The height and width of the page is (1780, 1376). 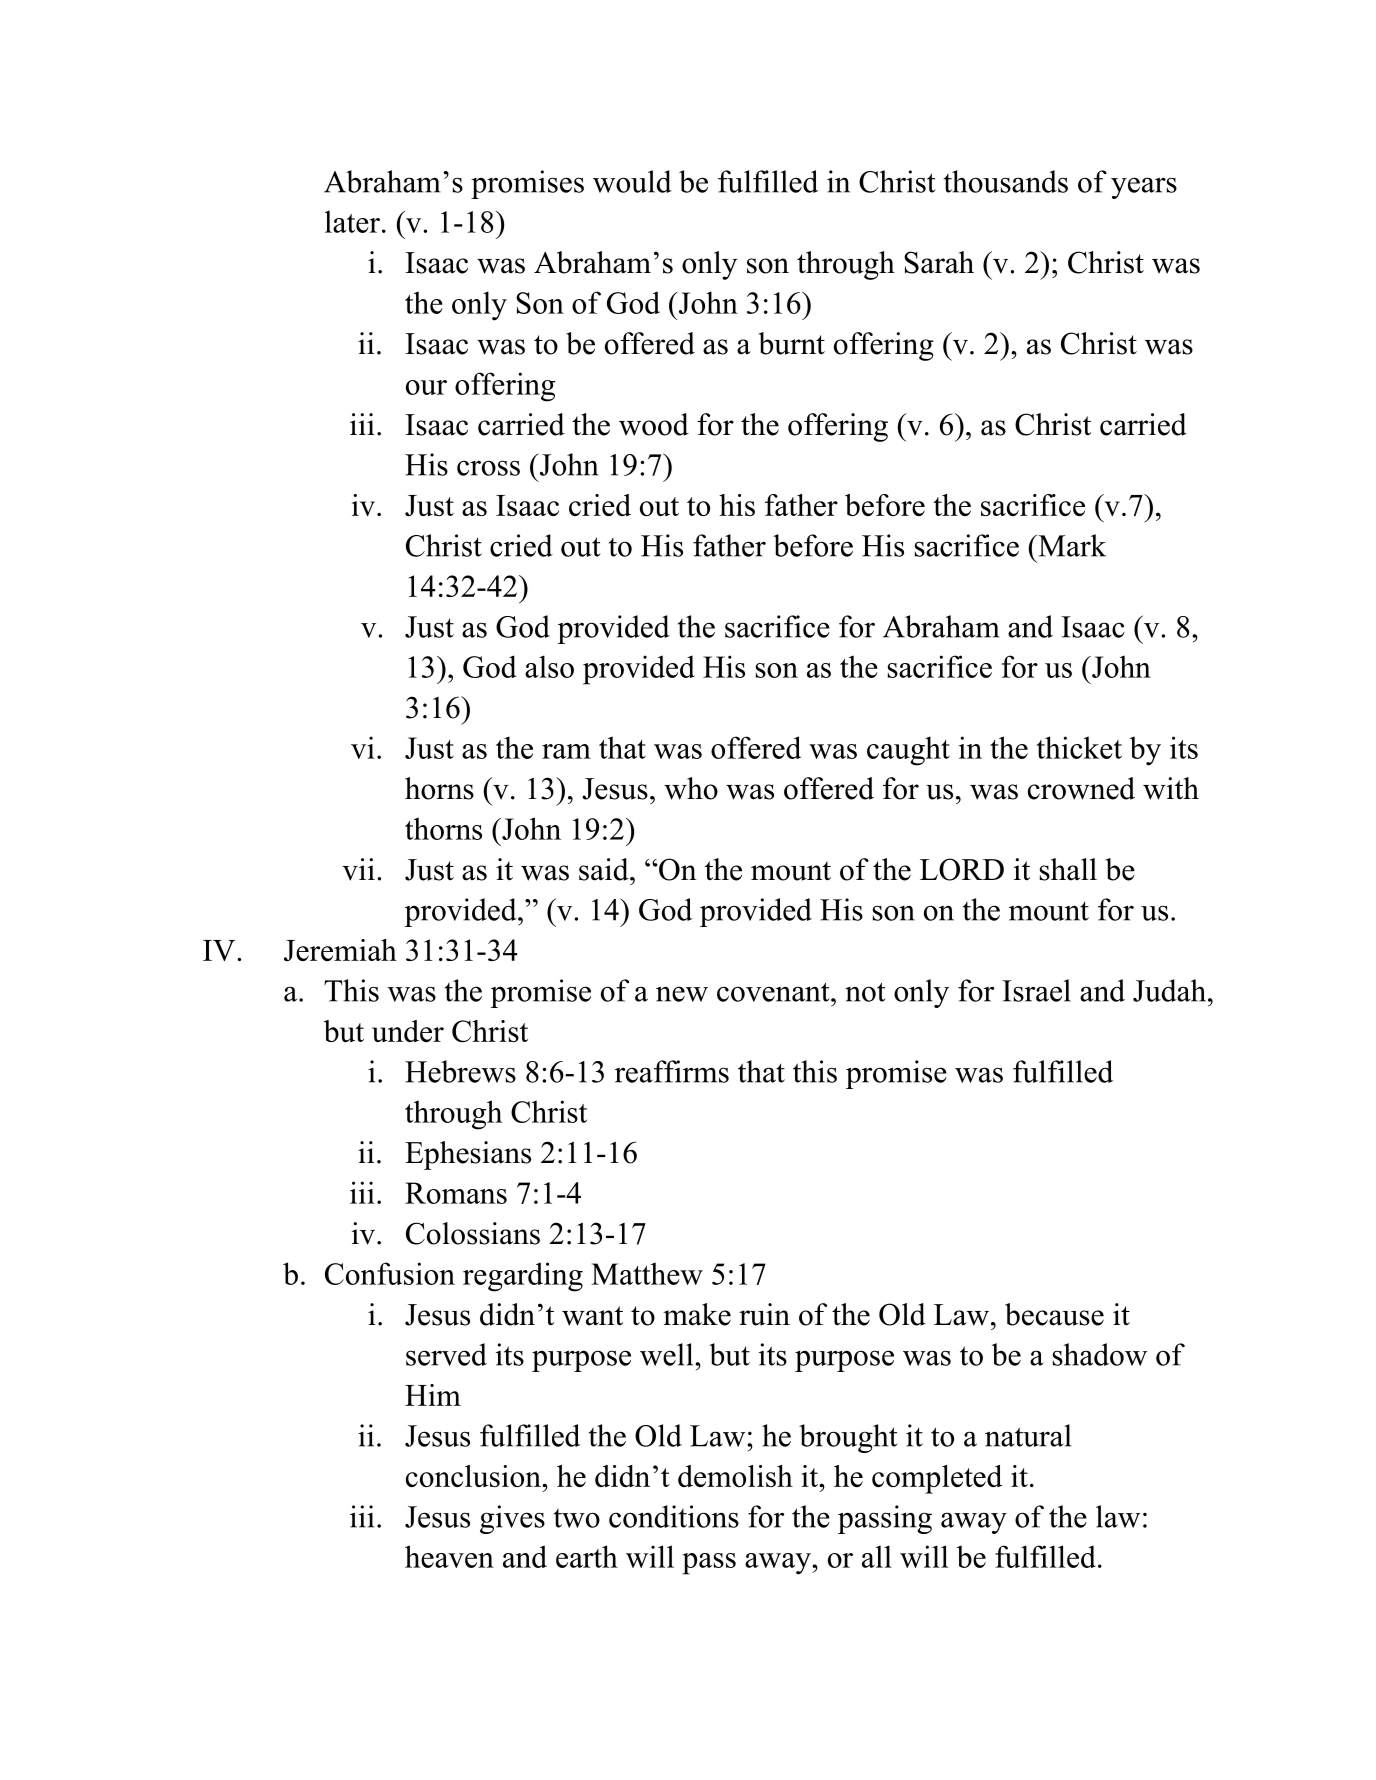 I want to click on later, so click(x=352, y=221).
